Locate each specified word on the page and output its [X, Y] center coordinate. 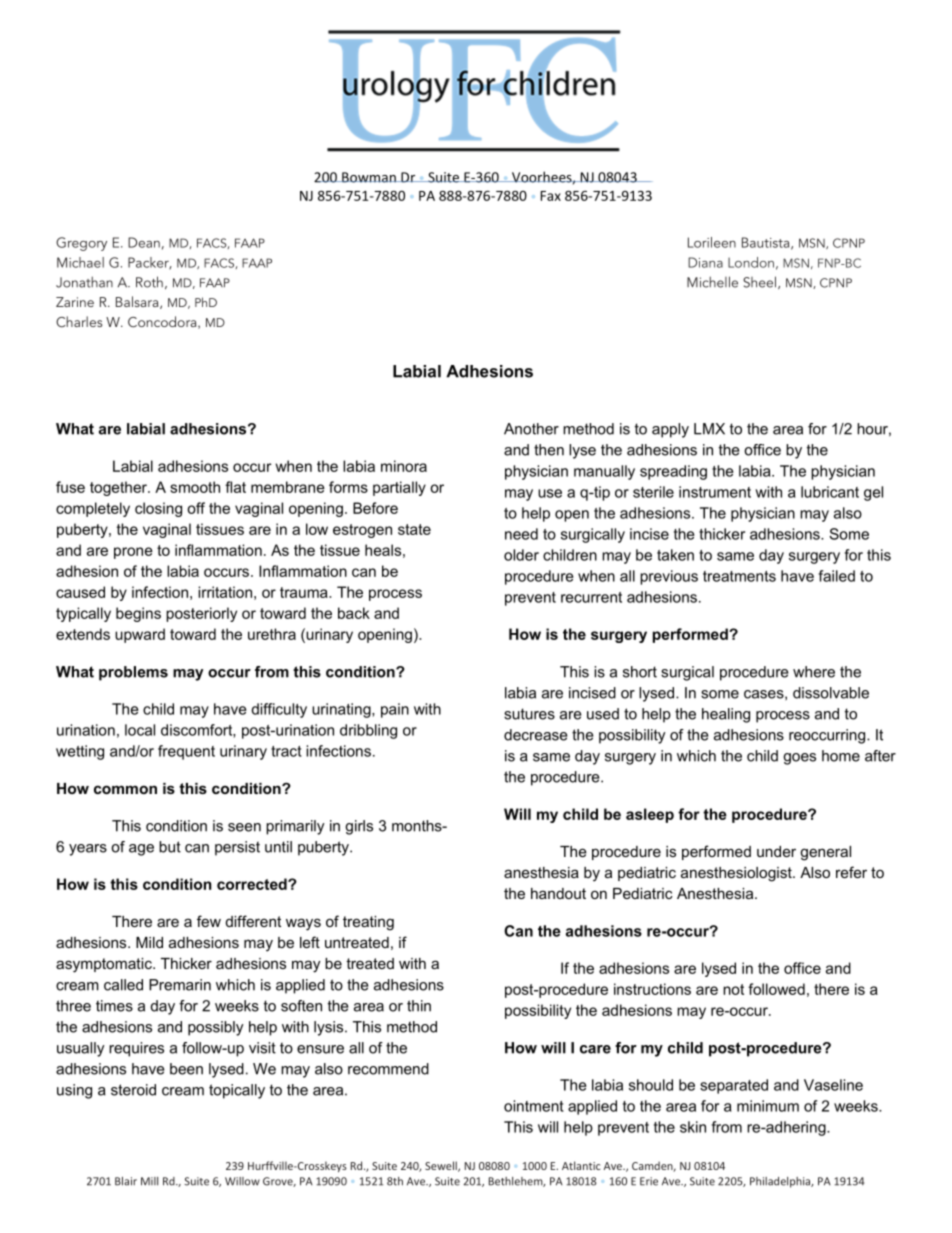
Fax [551, 196]
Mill [149, 1181]
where [814, 672]
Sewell [442, 1166]
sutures [529, 714]
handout [558, 893]
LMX [709, 429]
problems [133, 673]
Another [531, 429]
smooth [195, 487]
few [209, 921]
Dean [144, 242]
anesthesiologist [737, 874]
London [751, 262]
